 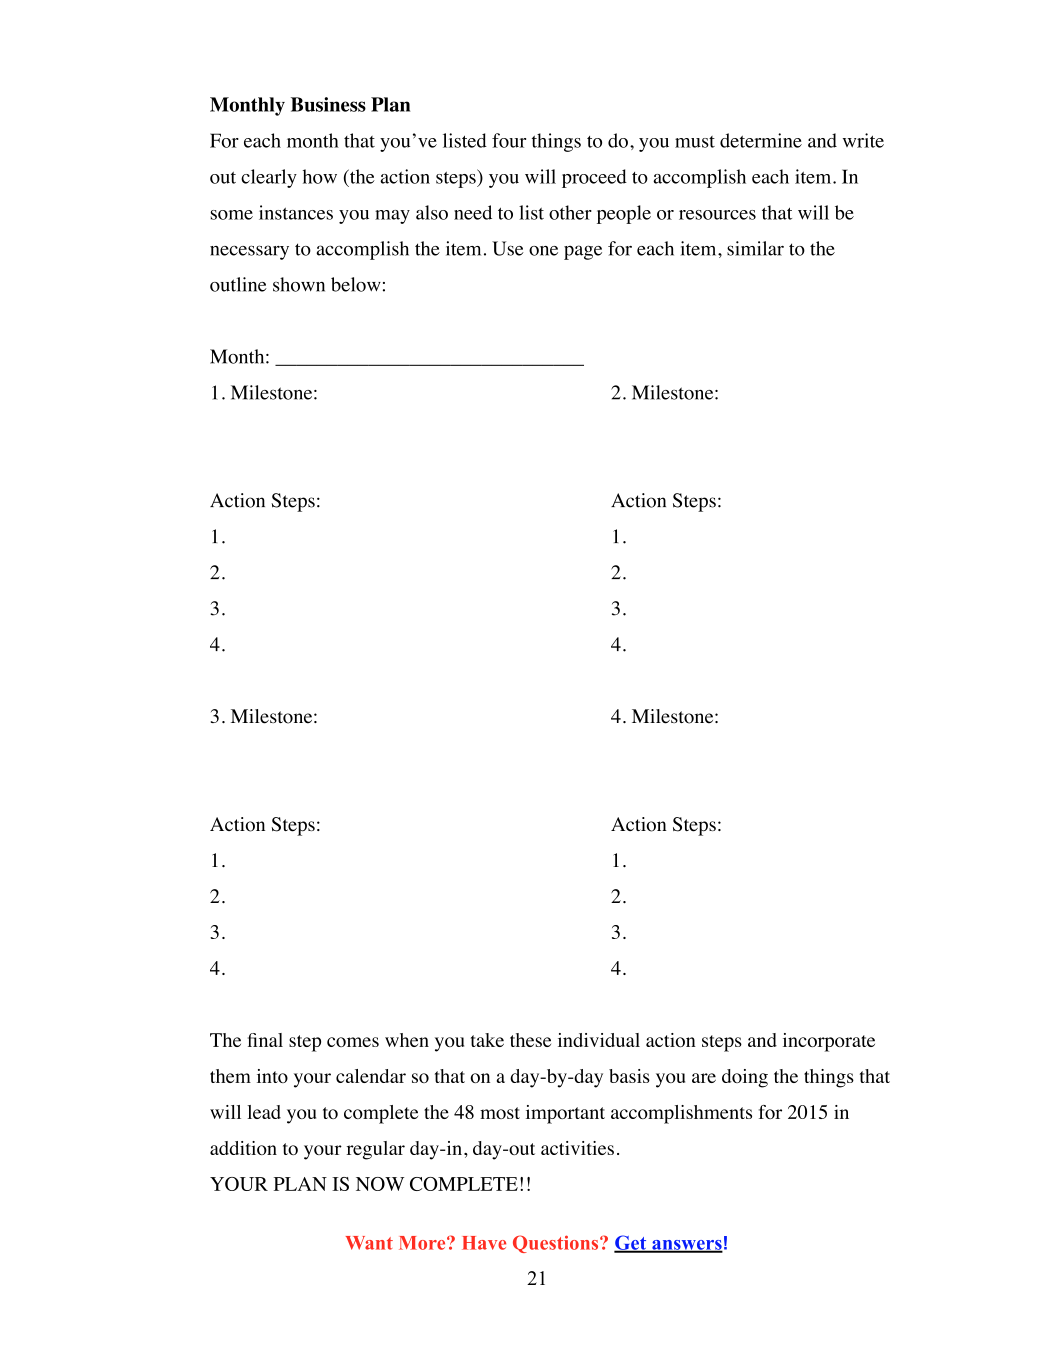 What do you see at coordinates (509, 140) in the screenshot?
I see `four` at bounding box center [509, 140].
